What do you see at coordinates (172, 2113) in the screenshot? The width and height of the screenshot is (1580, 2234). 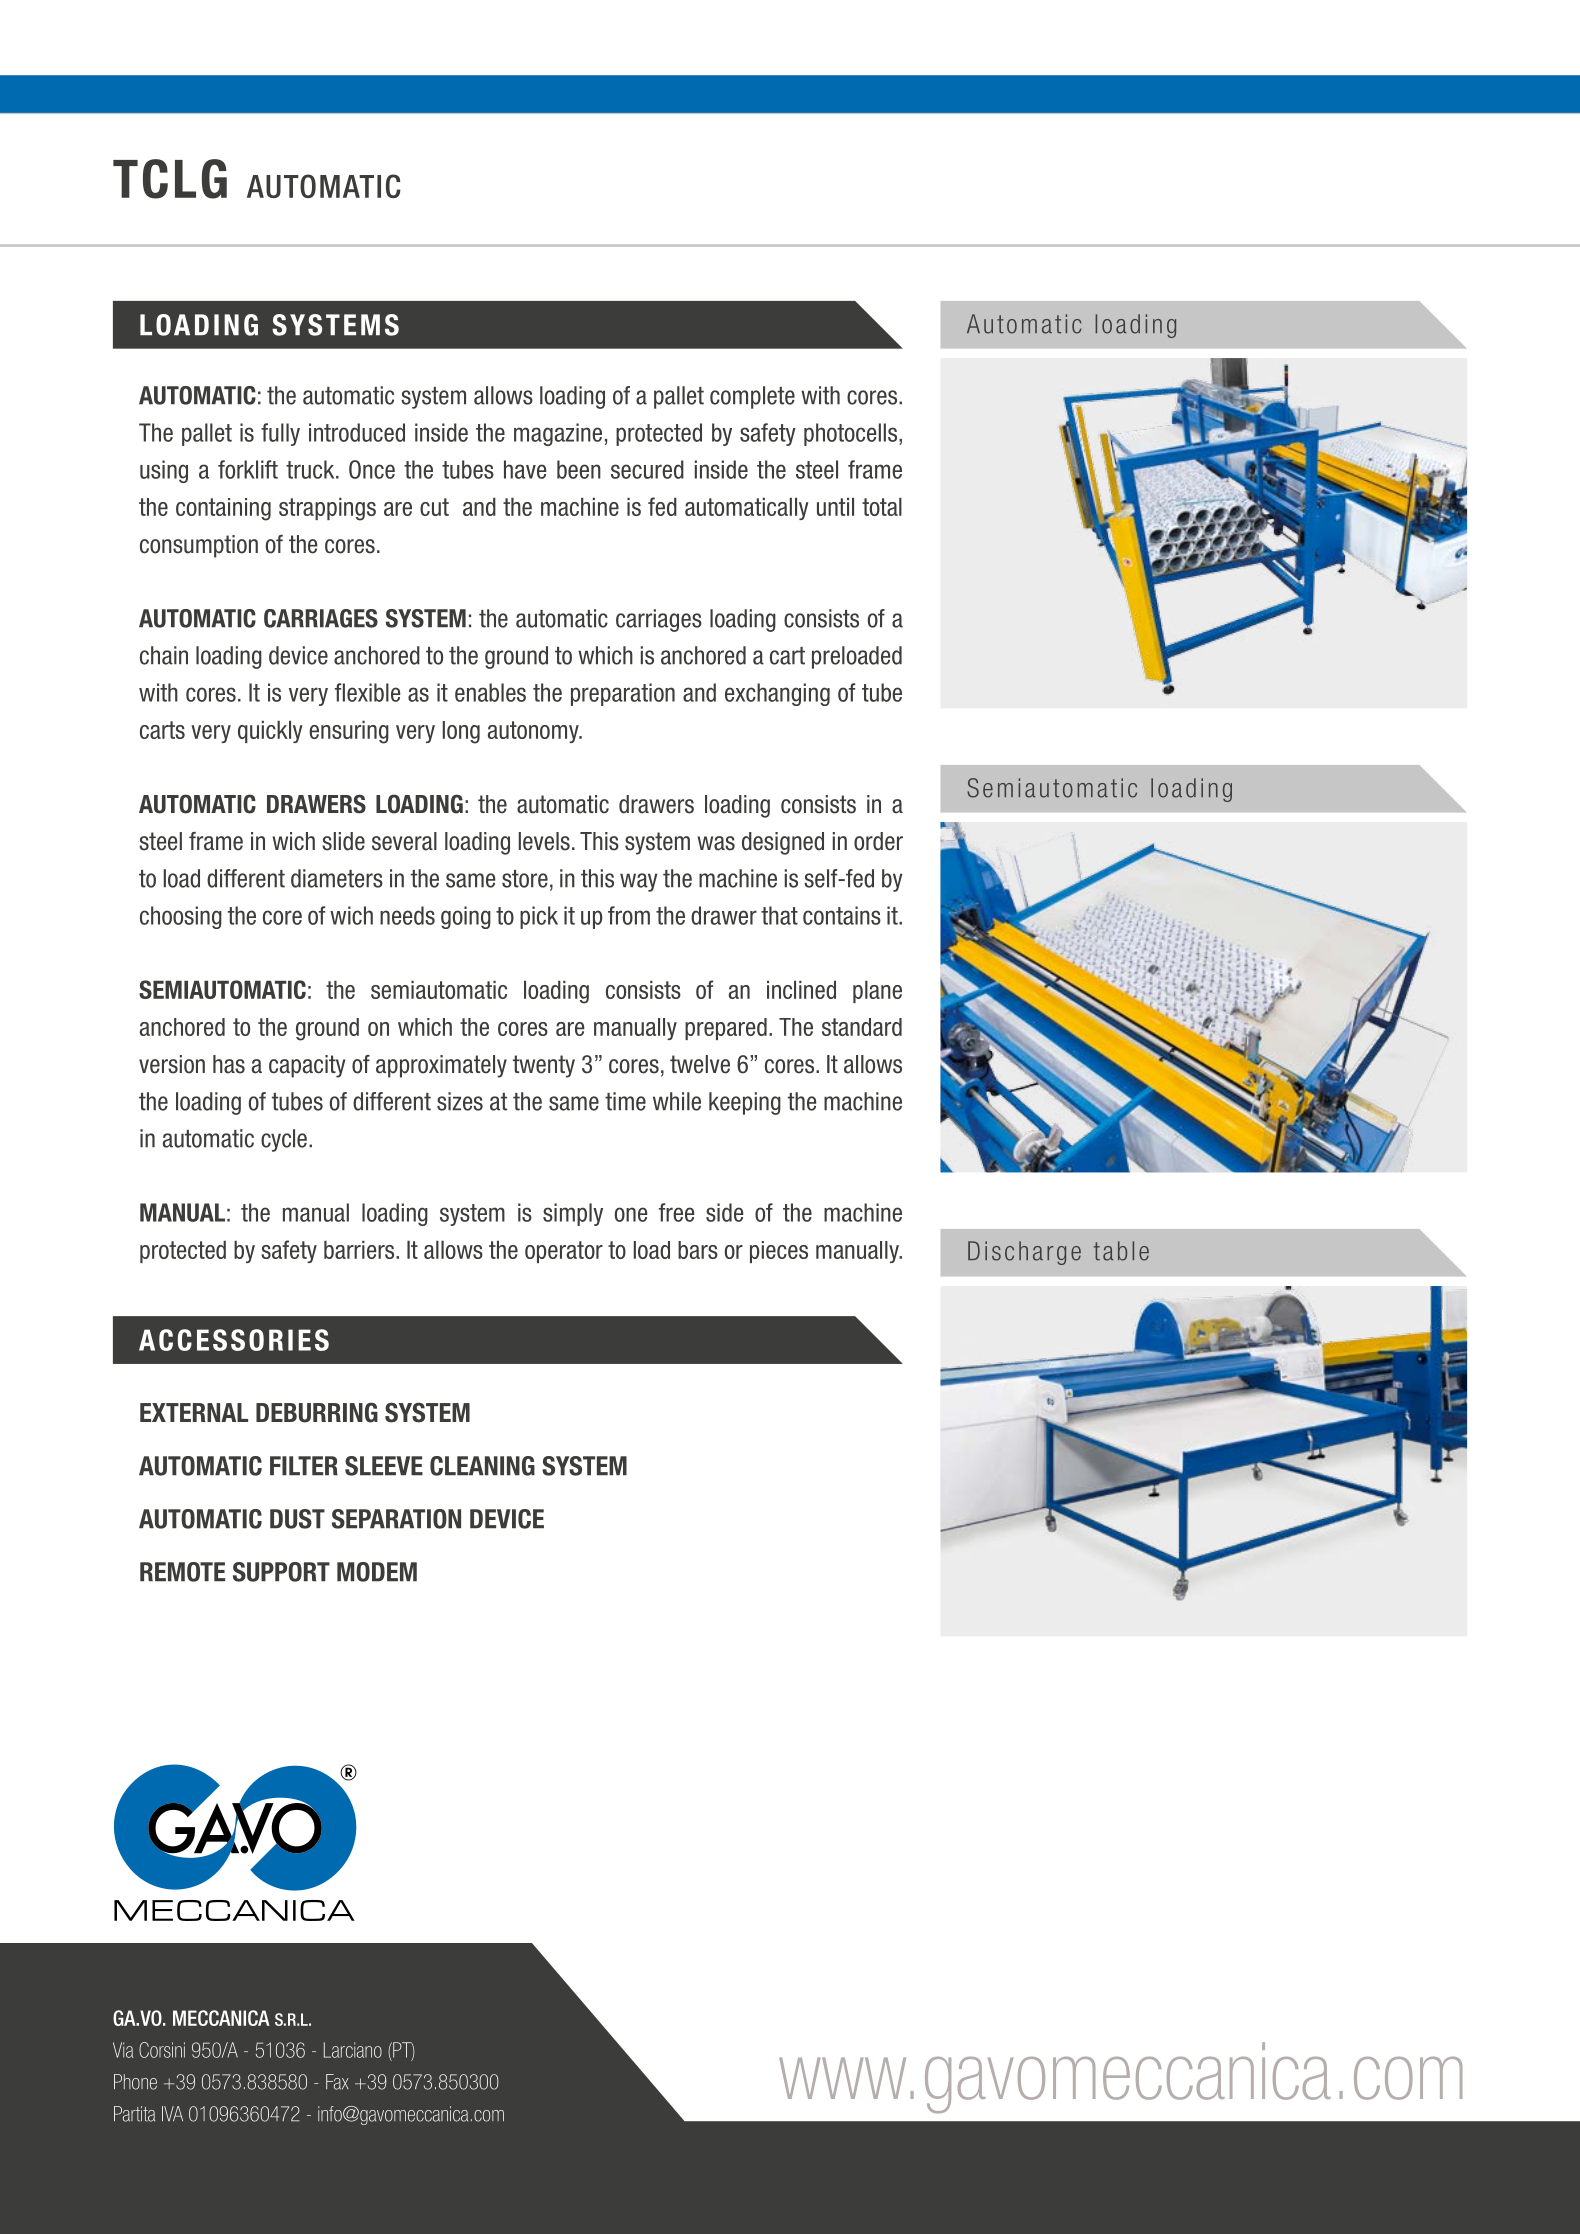 I see `IVA` at bounding box center [172, 2113].
